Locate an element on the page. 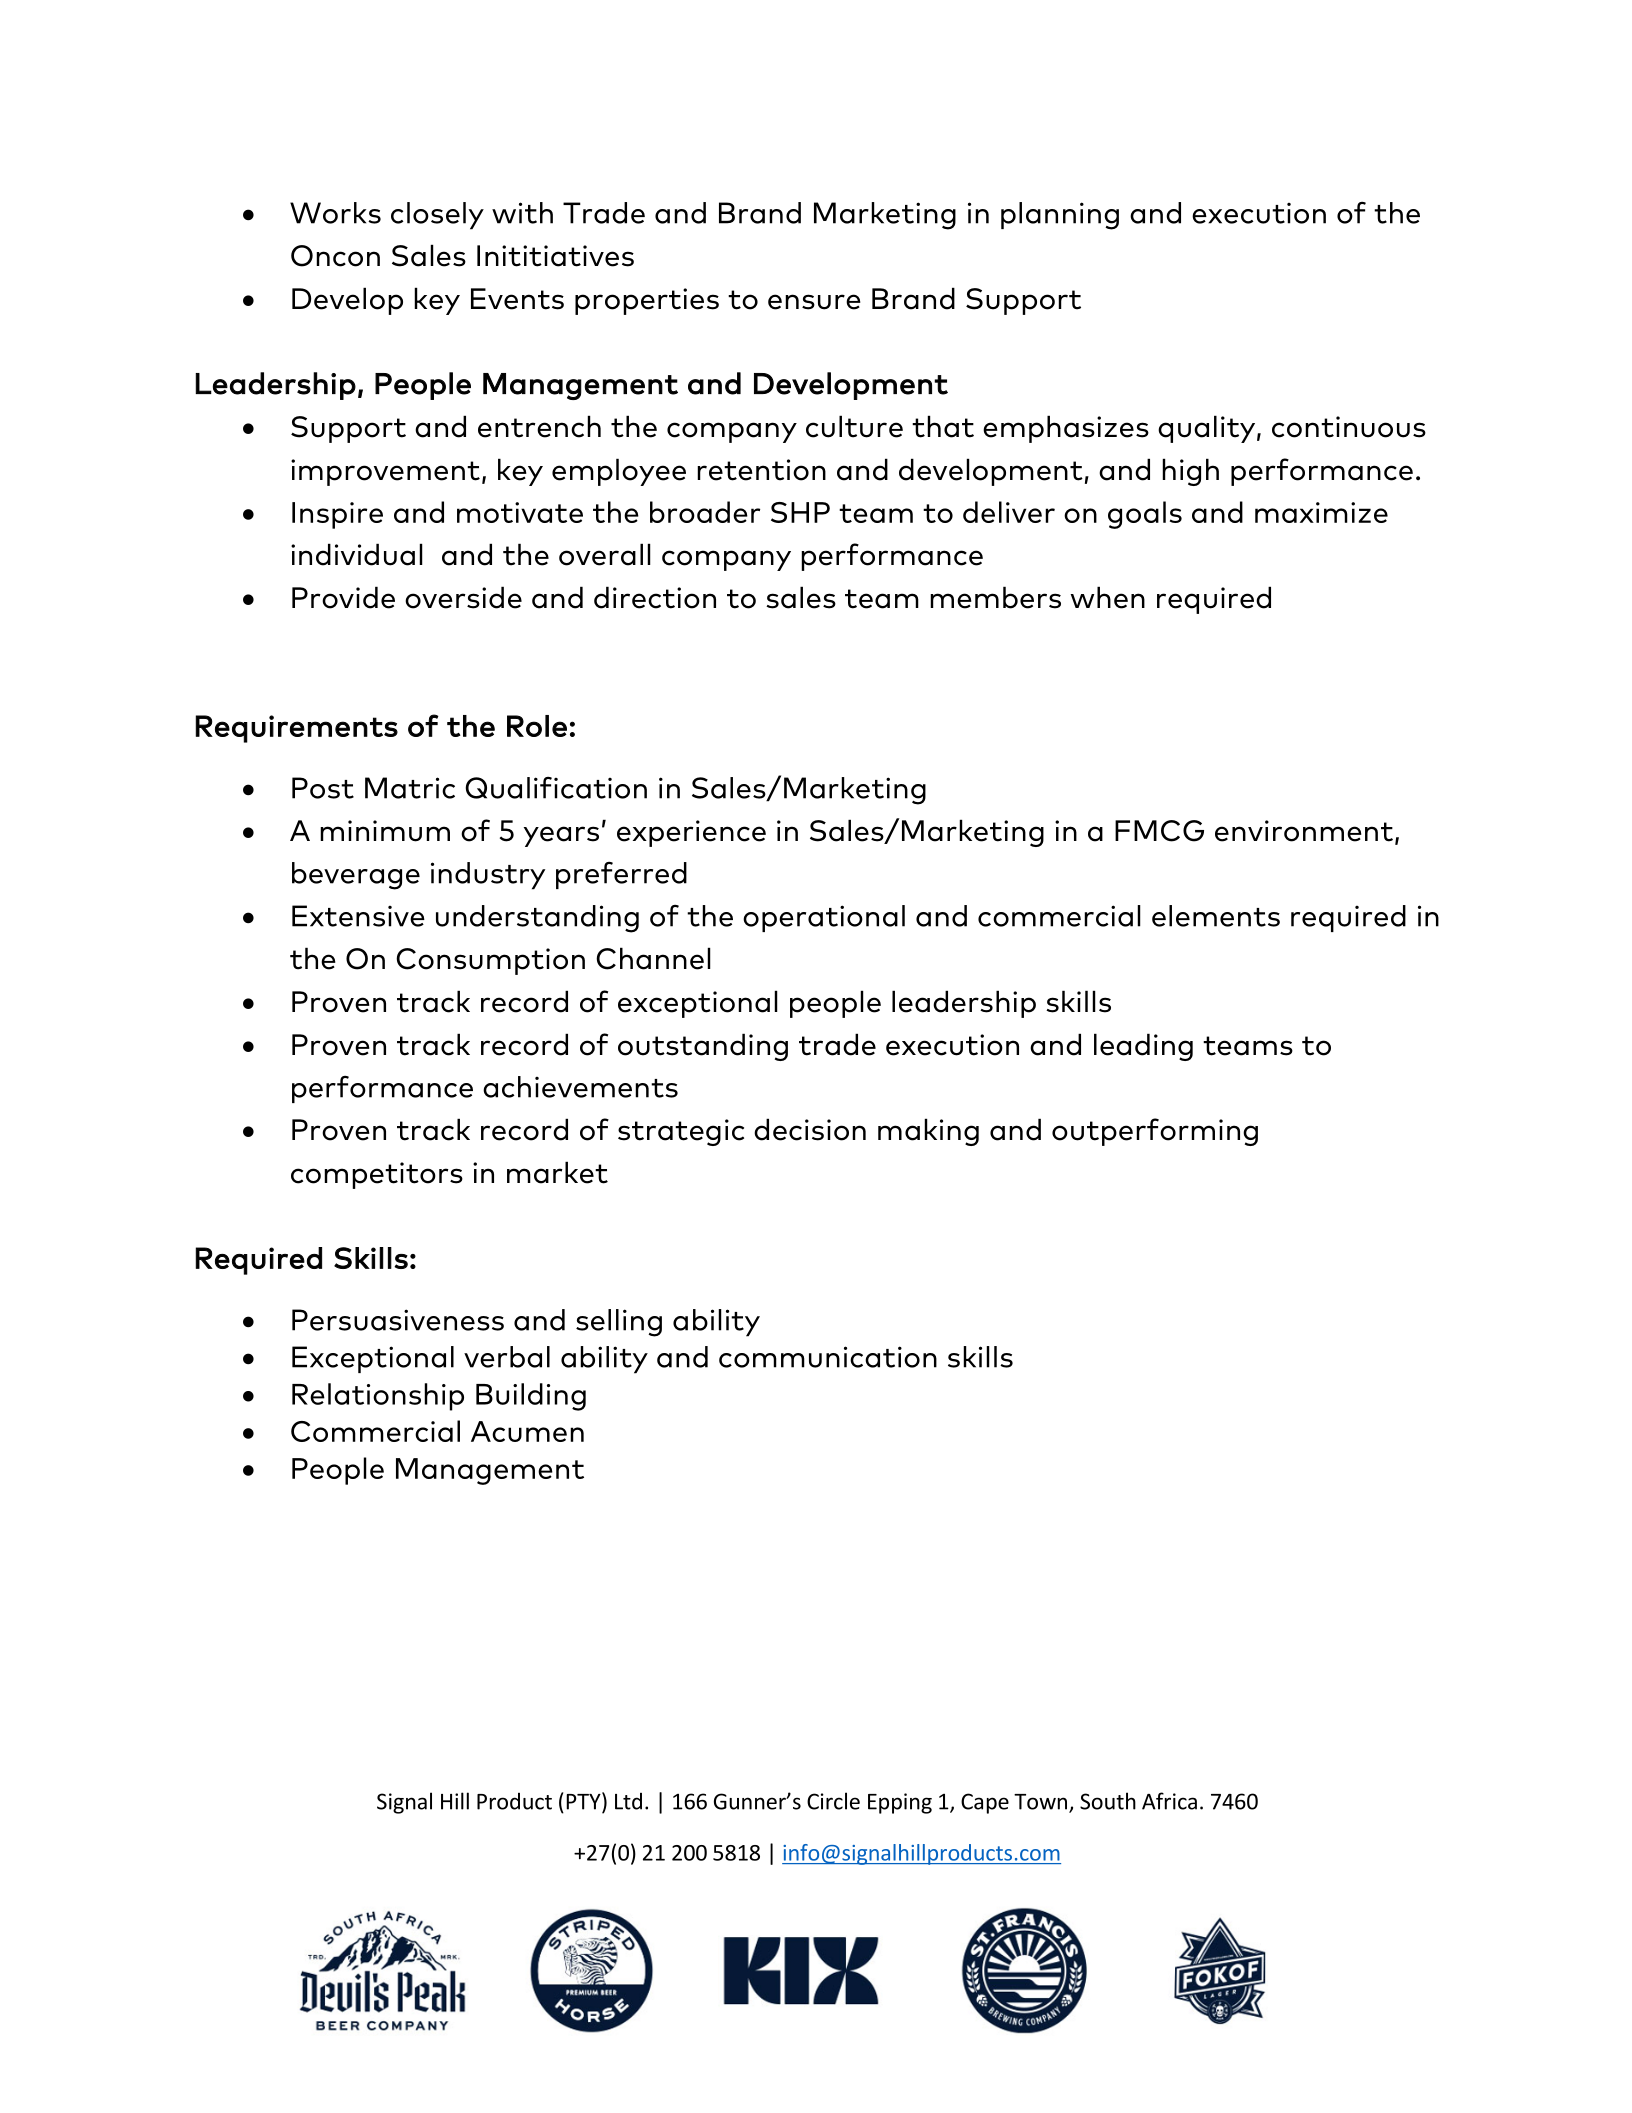  Consumption is located at coordinates (490, 961).
